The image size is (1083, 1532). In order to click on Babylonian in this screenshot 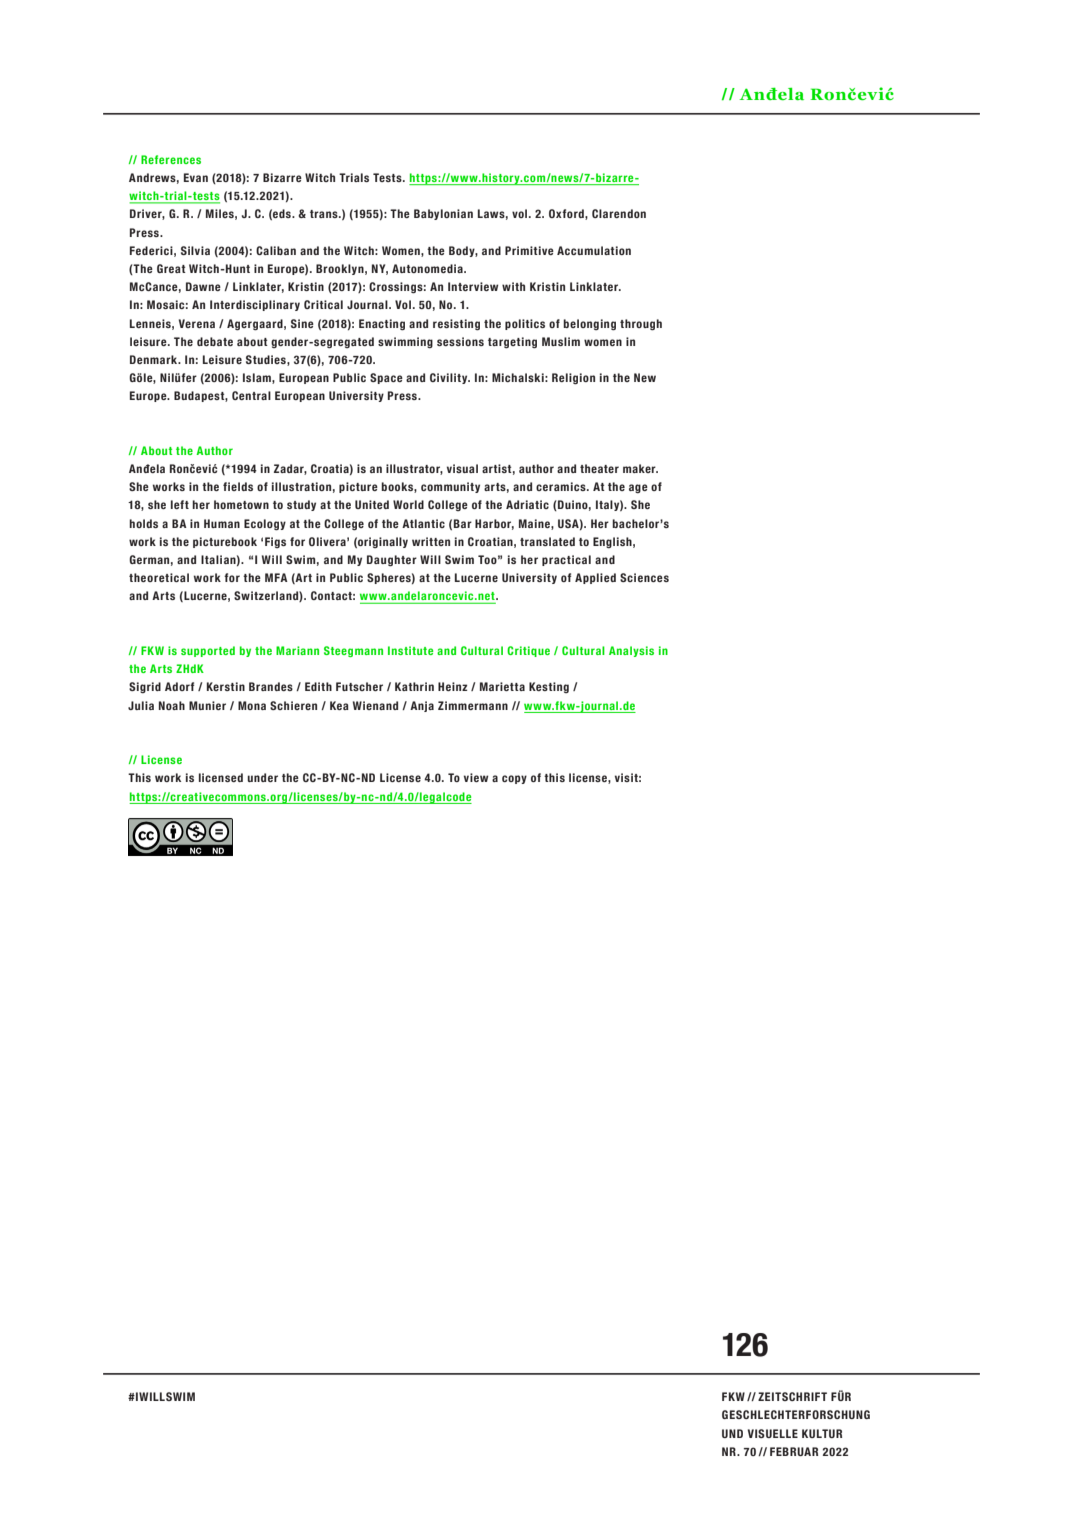, I will do `click(443, 214)`.
